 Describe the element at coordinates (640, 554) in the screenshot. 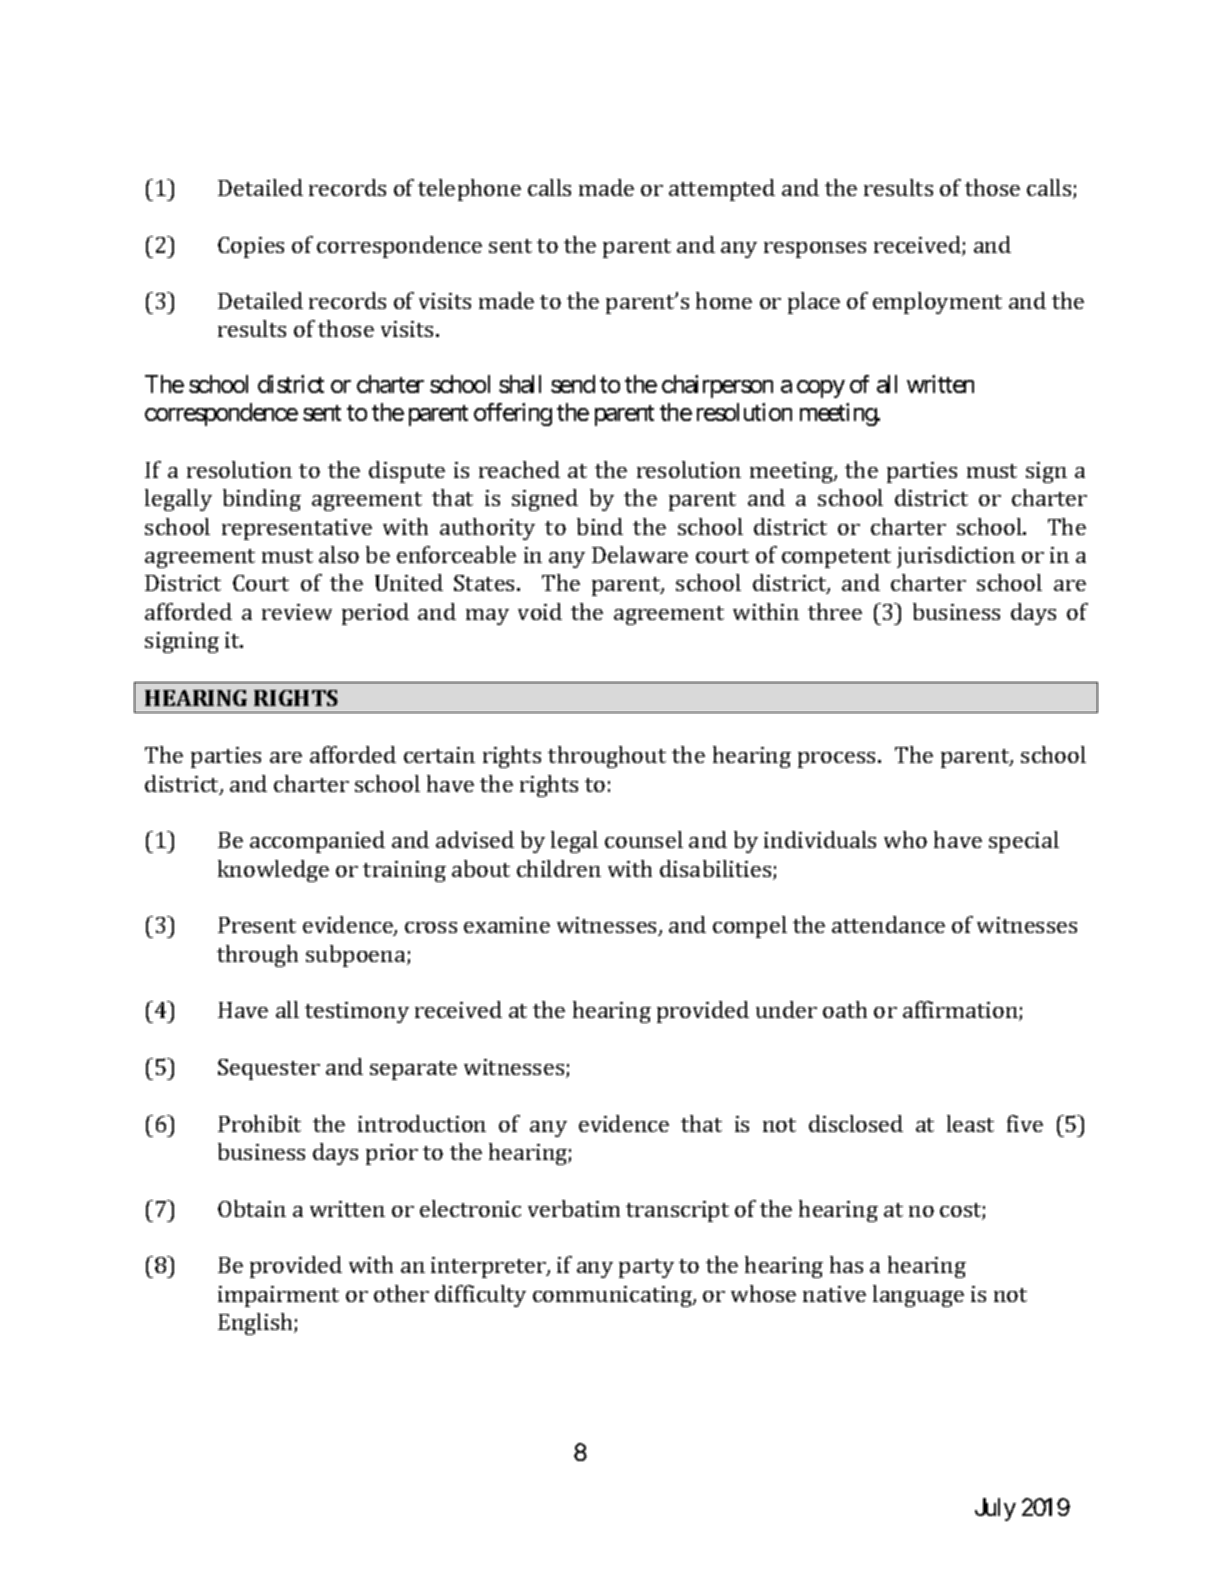

I see `Delaware` at that location.
